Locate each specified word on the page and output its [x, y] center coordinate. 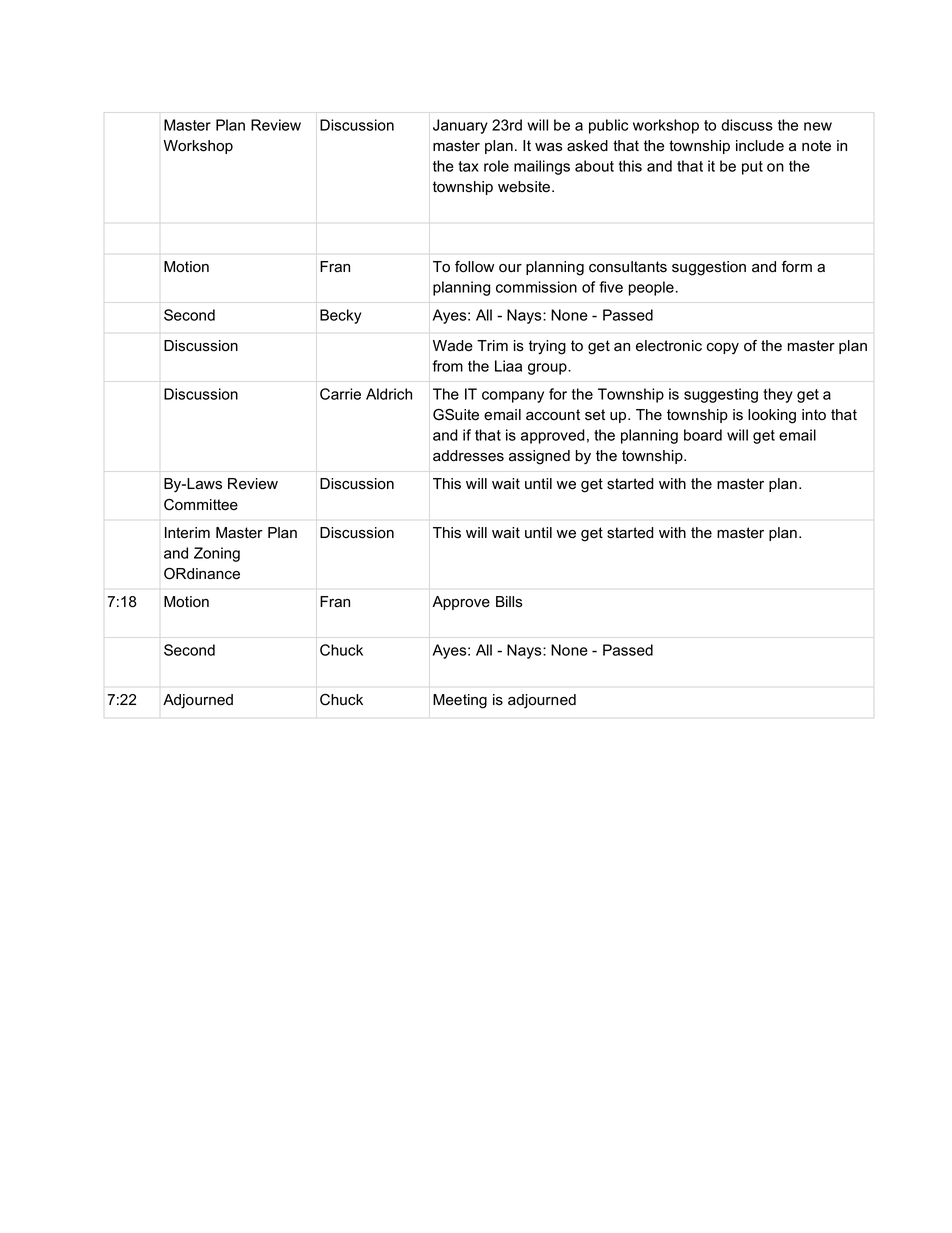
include [760, 146]
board [703, 435]
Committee [201, 505]
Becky [340, 316]
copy [723, 349]
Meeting [460, 701]
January [460, 126]
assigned [539, 457]
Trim [492, 345]
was [548, 147]
